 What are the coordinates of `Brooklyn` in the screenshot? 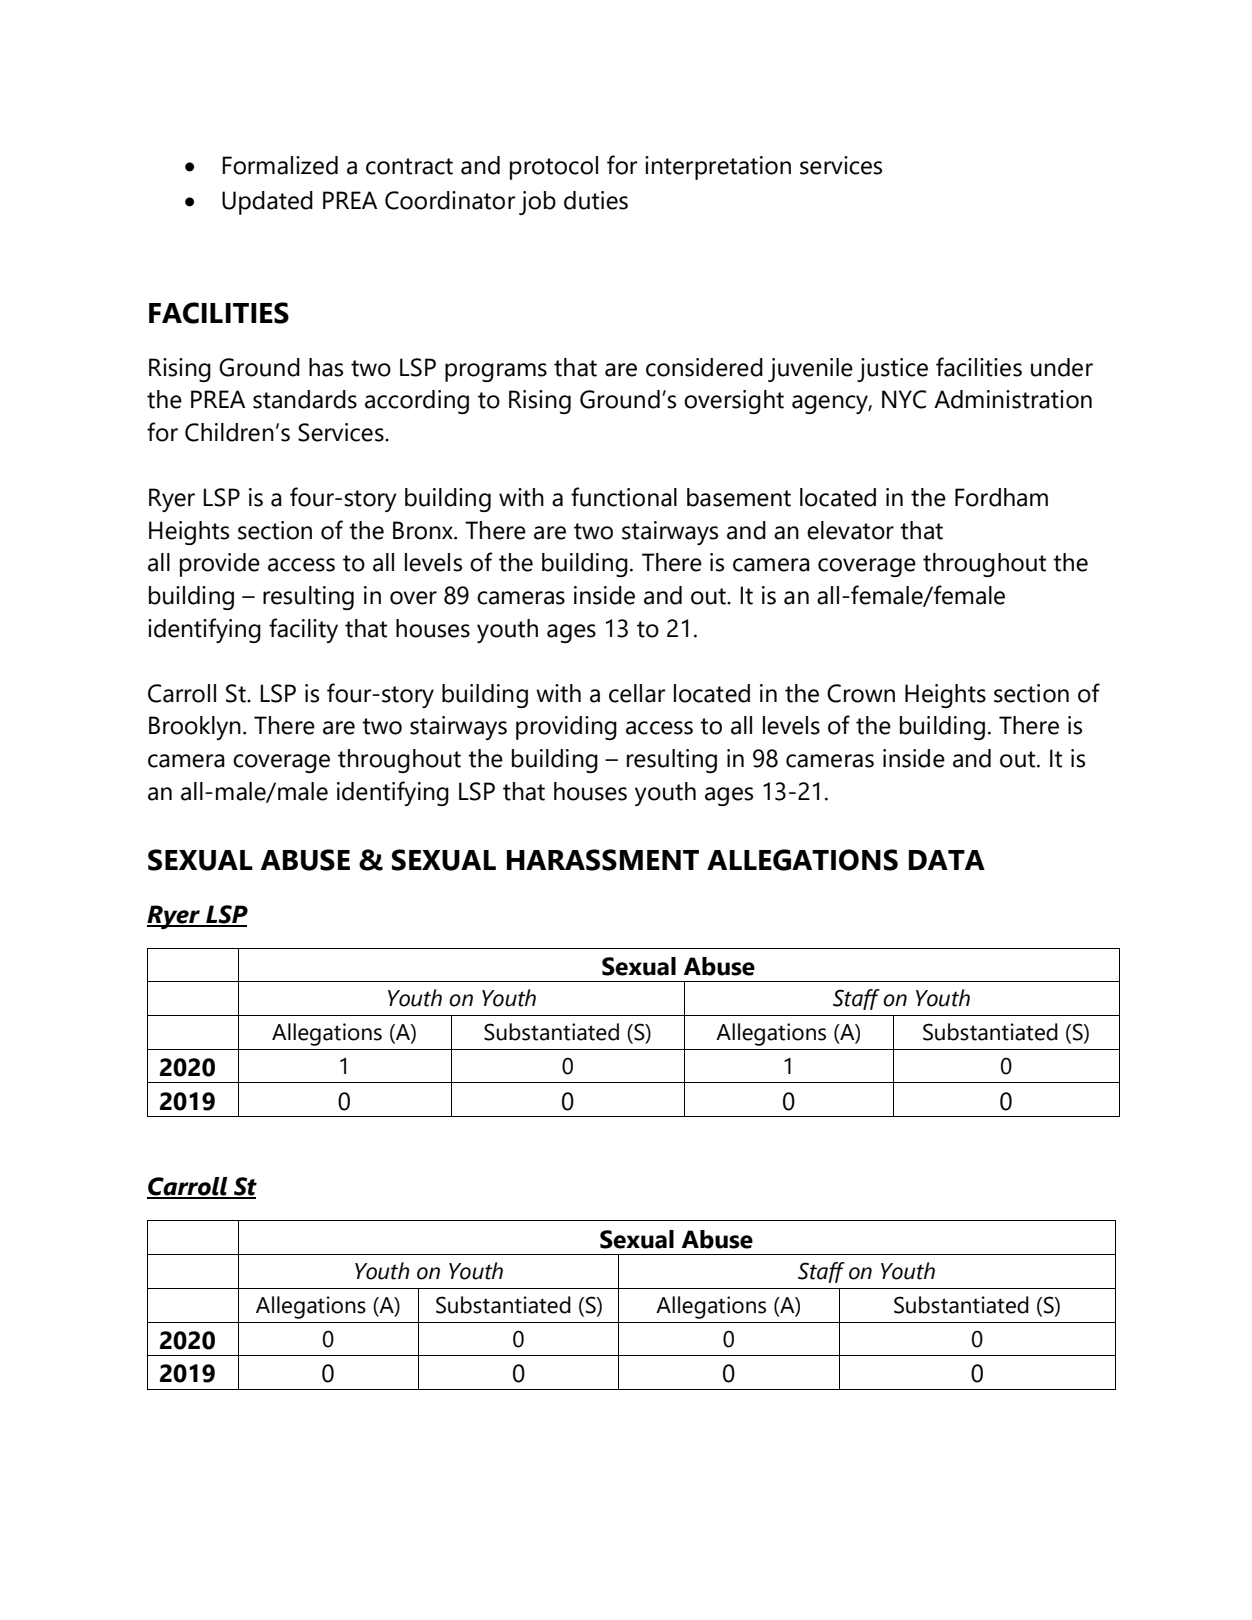 It's located at (195, 728).
